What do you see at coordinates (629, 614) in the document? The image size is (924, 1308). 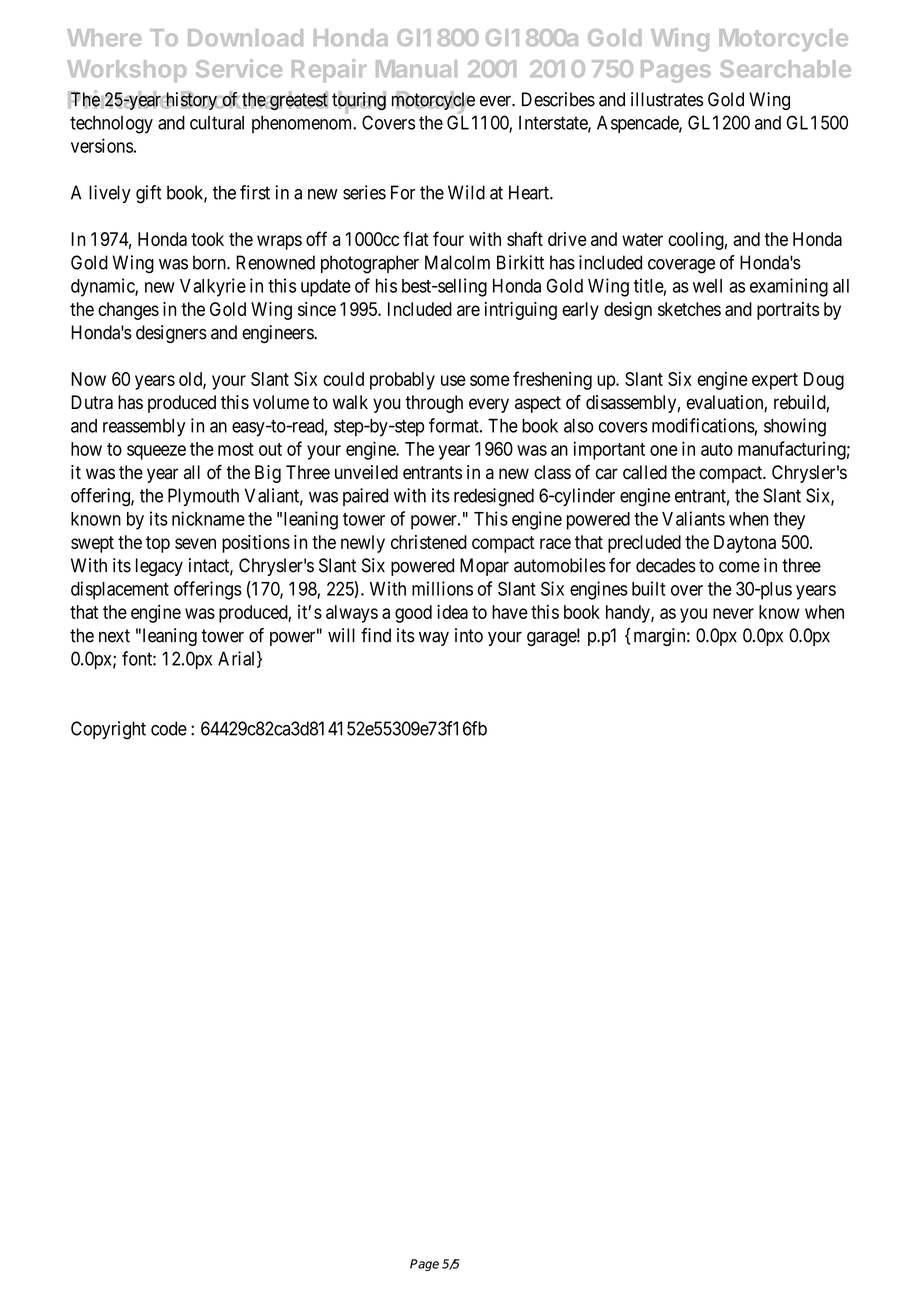 I see `handy` at bounding box center [629, 614].
